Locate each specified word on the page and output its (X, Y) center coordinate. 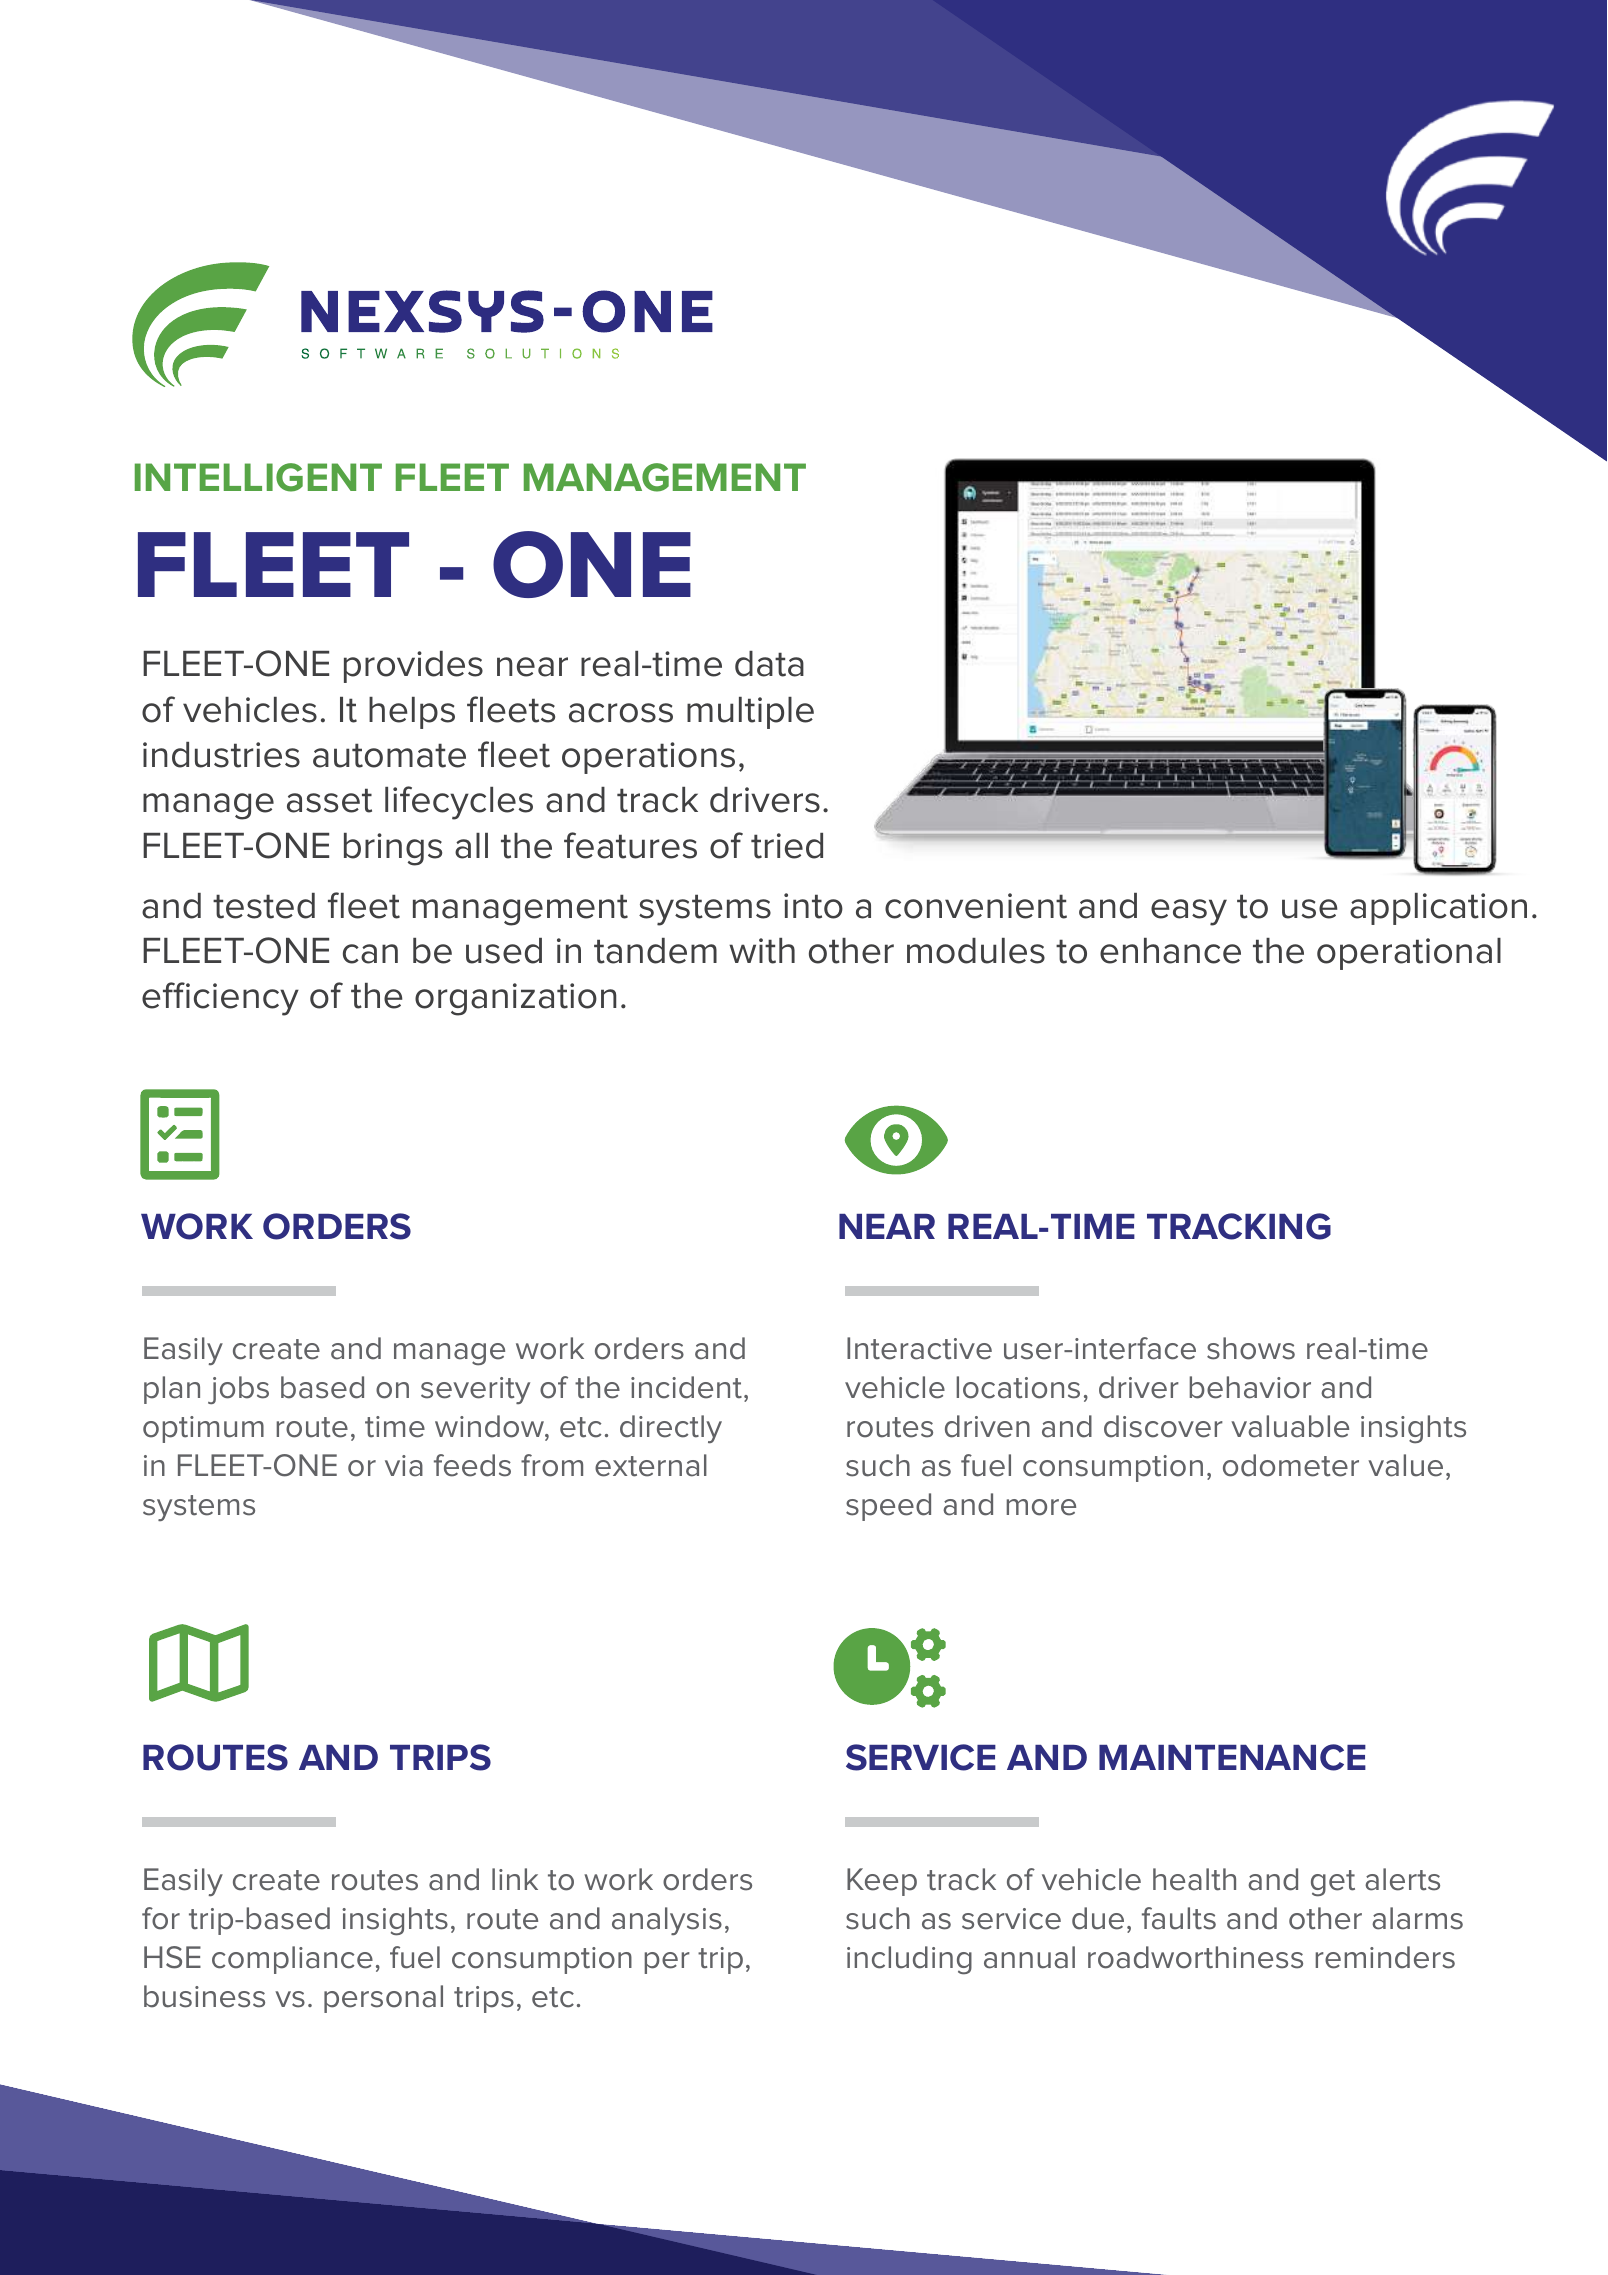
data (769, 664)
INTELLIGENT (258, 477)
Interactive (919, 1348)
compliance (292, 1960)
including (909, 1960)
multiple (750, 713)
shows (1251, 1348)
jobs (238, 1390)
